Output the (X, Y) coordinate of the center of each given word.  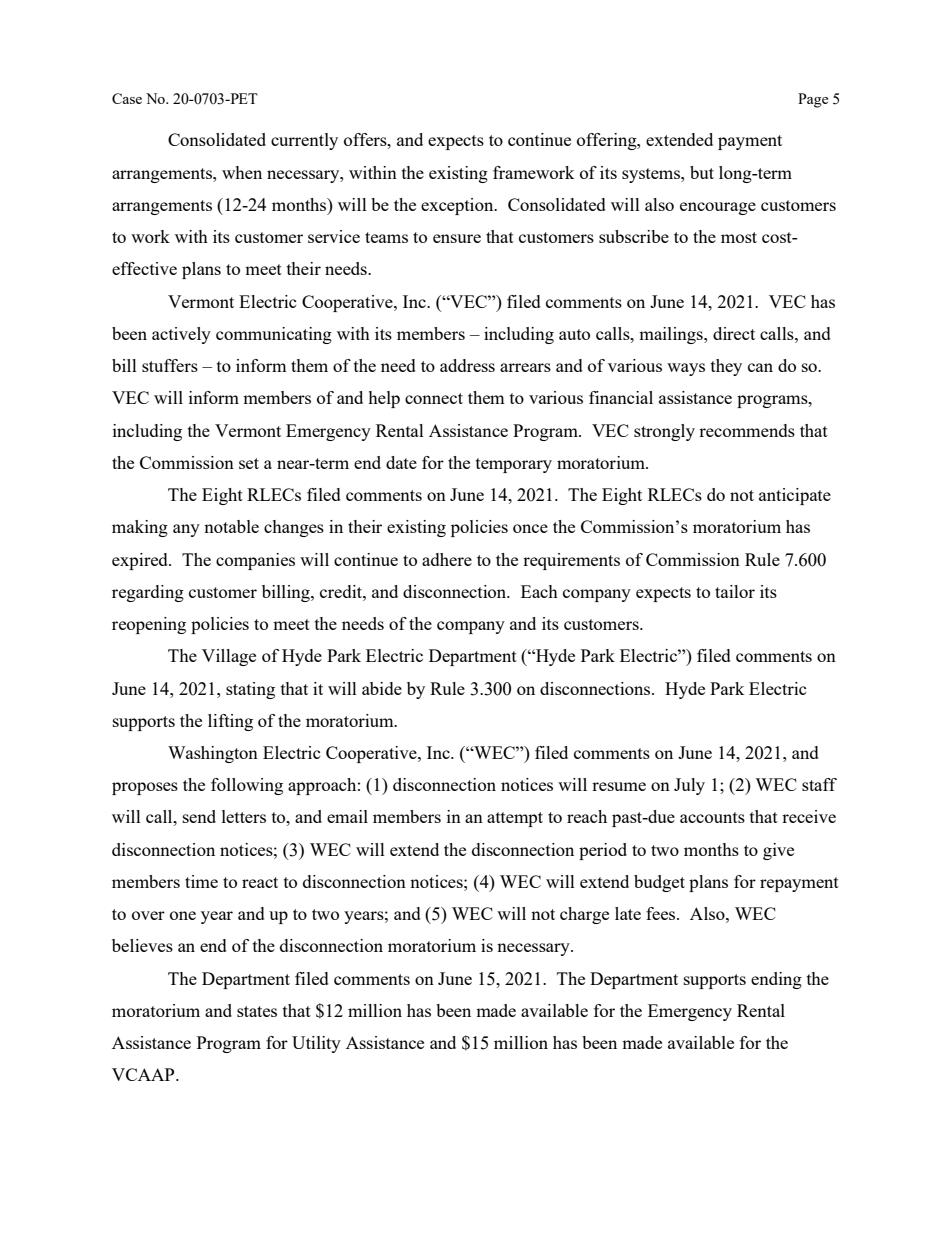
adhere (447, 559)
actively (181, 335)
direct (734, 333)
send (199, 816)
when (242, 172)
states (257, 1011)
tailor (735, 591)
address (467, 365)
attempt (515, 819)
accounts (712, 817)
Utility (316, 1044)
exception (458, 206)
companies (255, 561)
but (702, 172)
